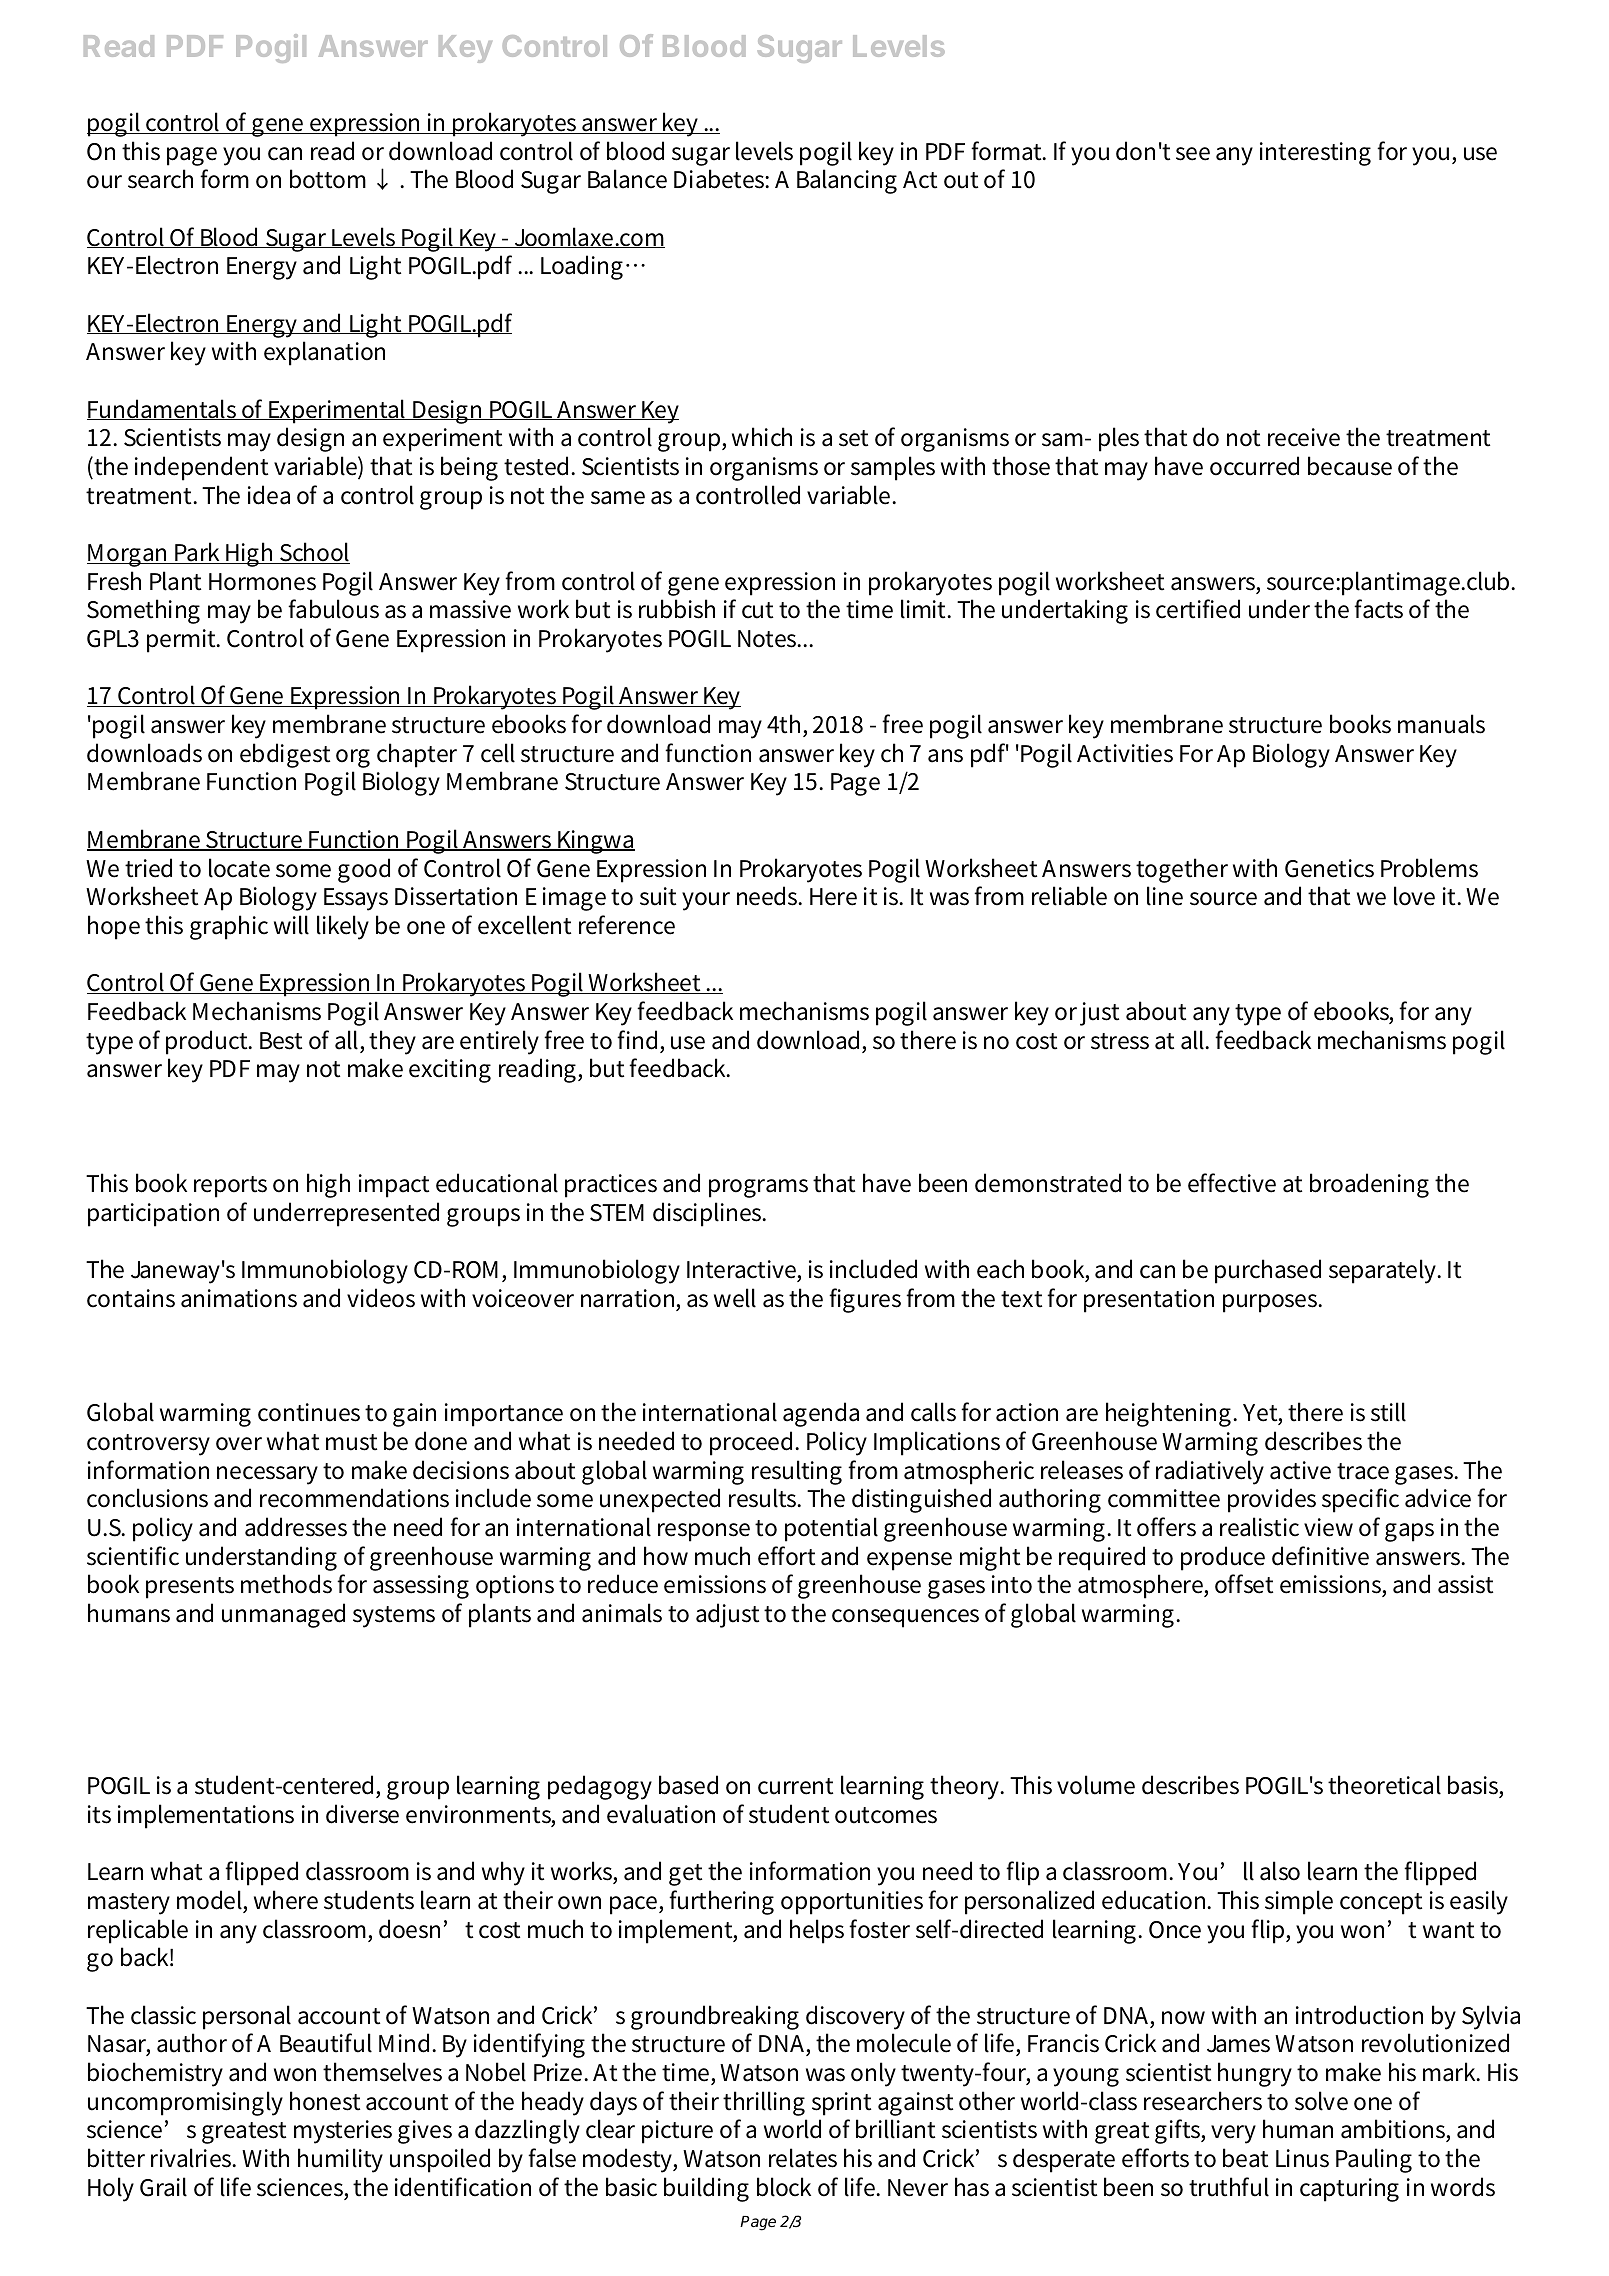 The width and height of the document is (1609, 2276). Describe the element at coordinates (1315, 154) in the document. I see `interesting` at that location.
